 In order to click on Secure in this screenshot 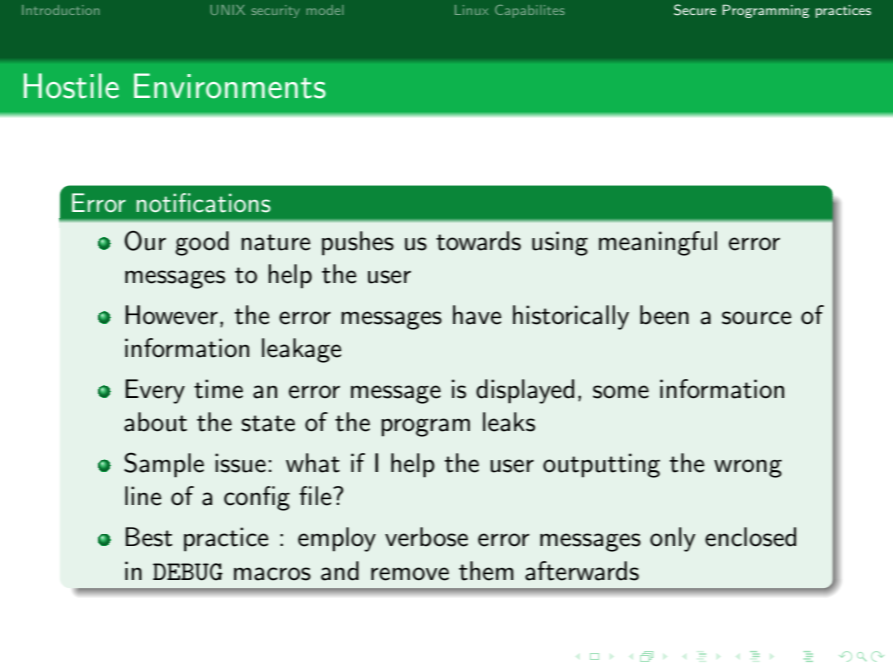, I will do `click(695, 10)`.
